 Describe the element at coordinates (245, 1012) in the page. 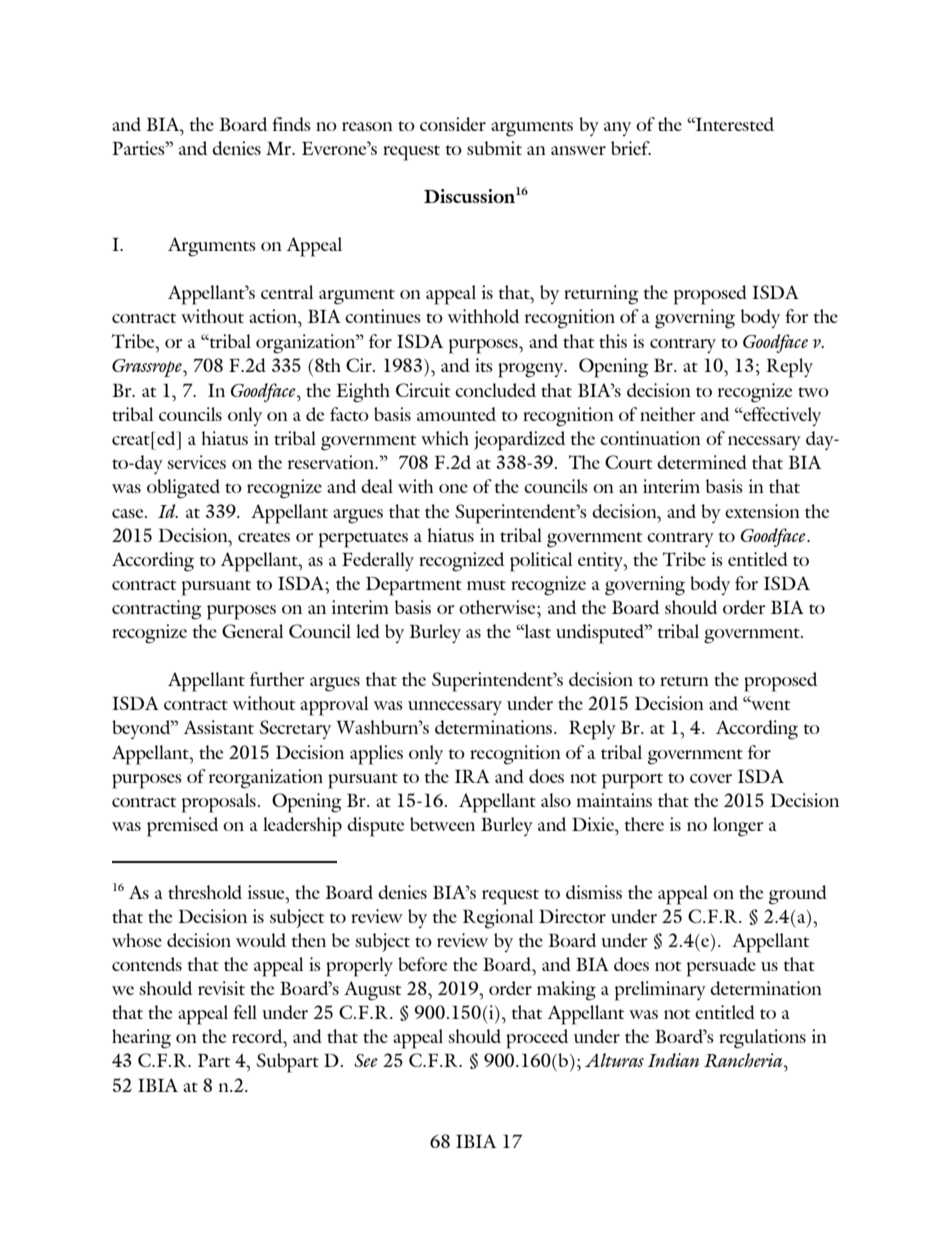

I see `fell` at that location.
